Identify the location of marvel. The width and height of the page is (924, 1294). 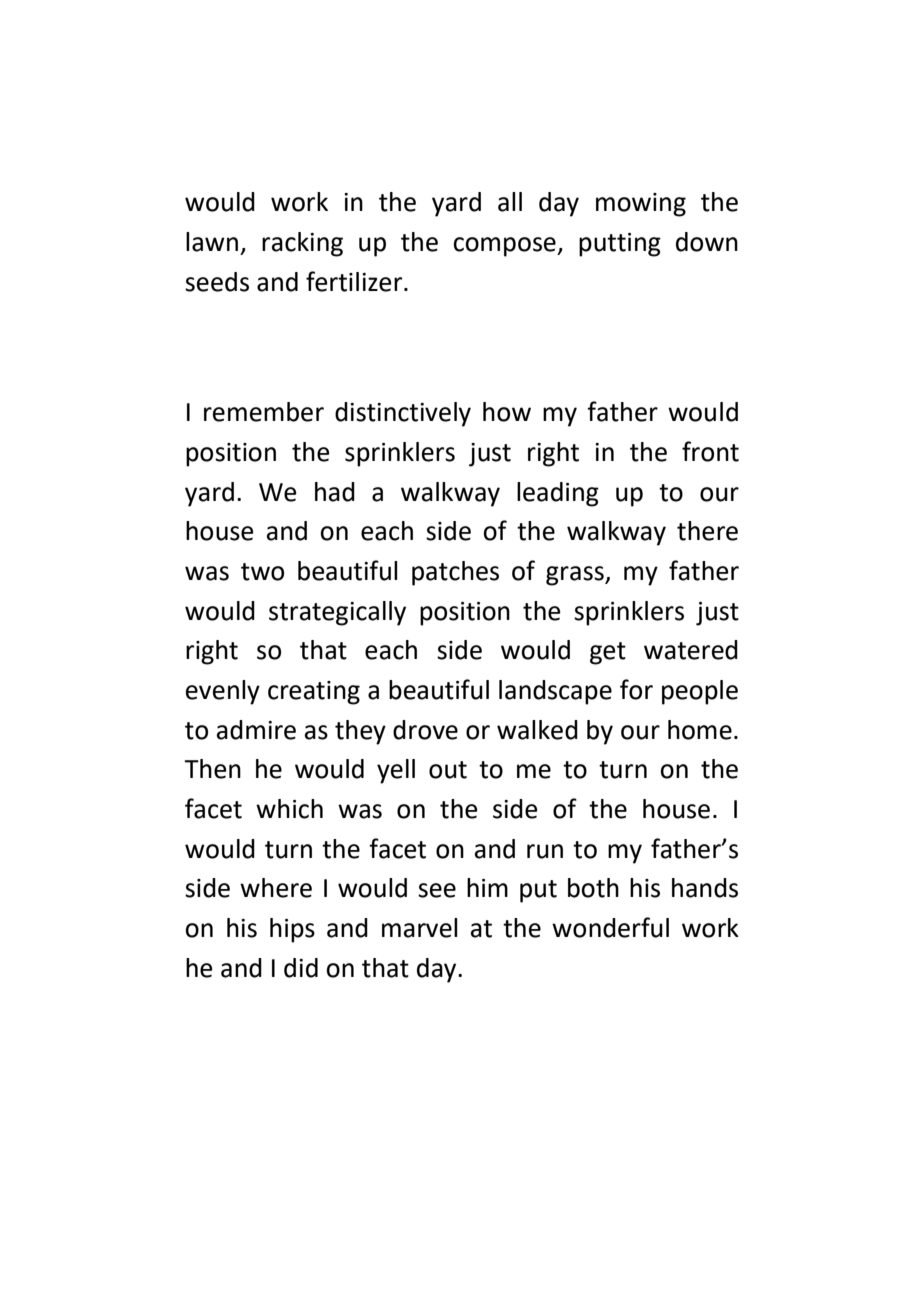
(420, 928).
